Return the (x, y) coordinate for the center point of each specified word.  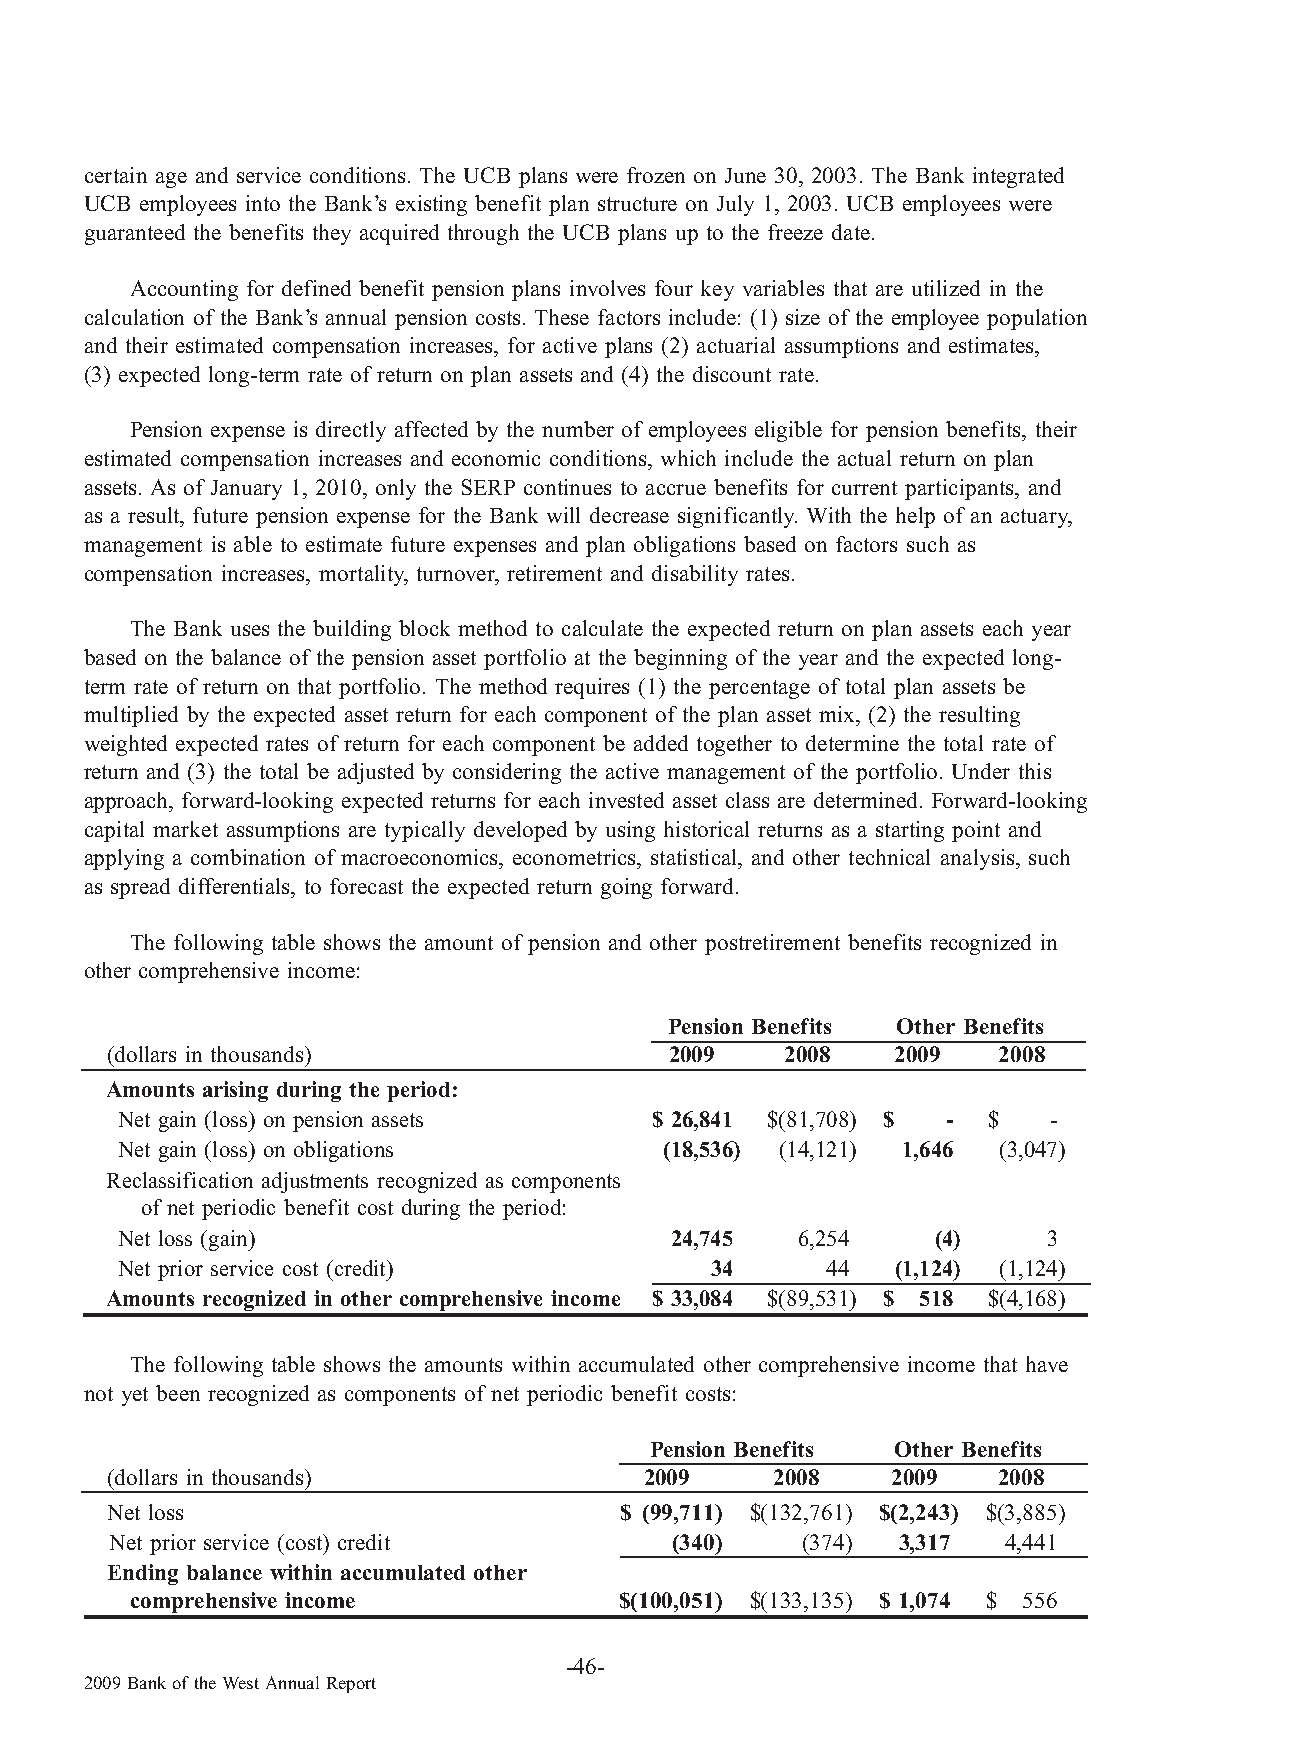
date (851, 232)
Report (351, 1685)
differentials (235, 886)
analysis (979, 859)
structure (637, 204)
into (263, 203)
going (626, 888)
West (241, 1683)
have (1047, 1364)
